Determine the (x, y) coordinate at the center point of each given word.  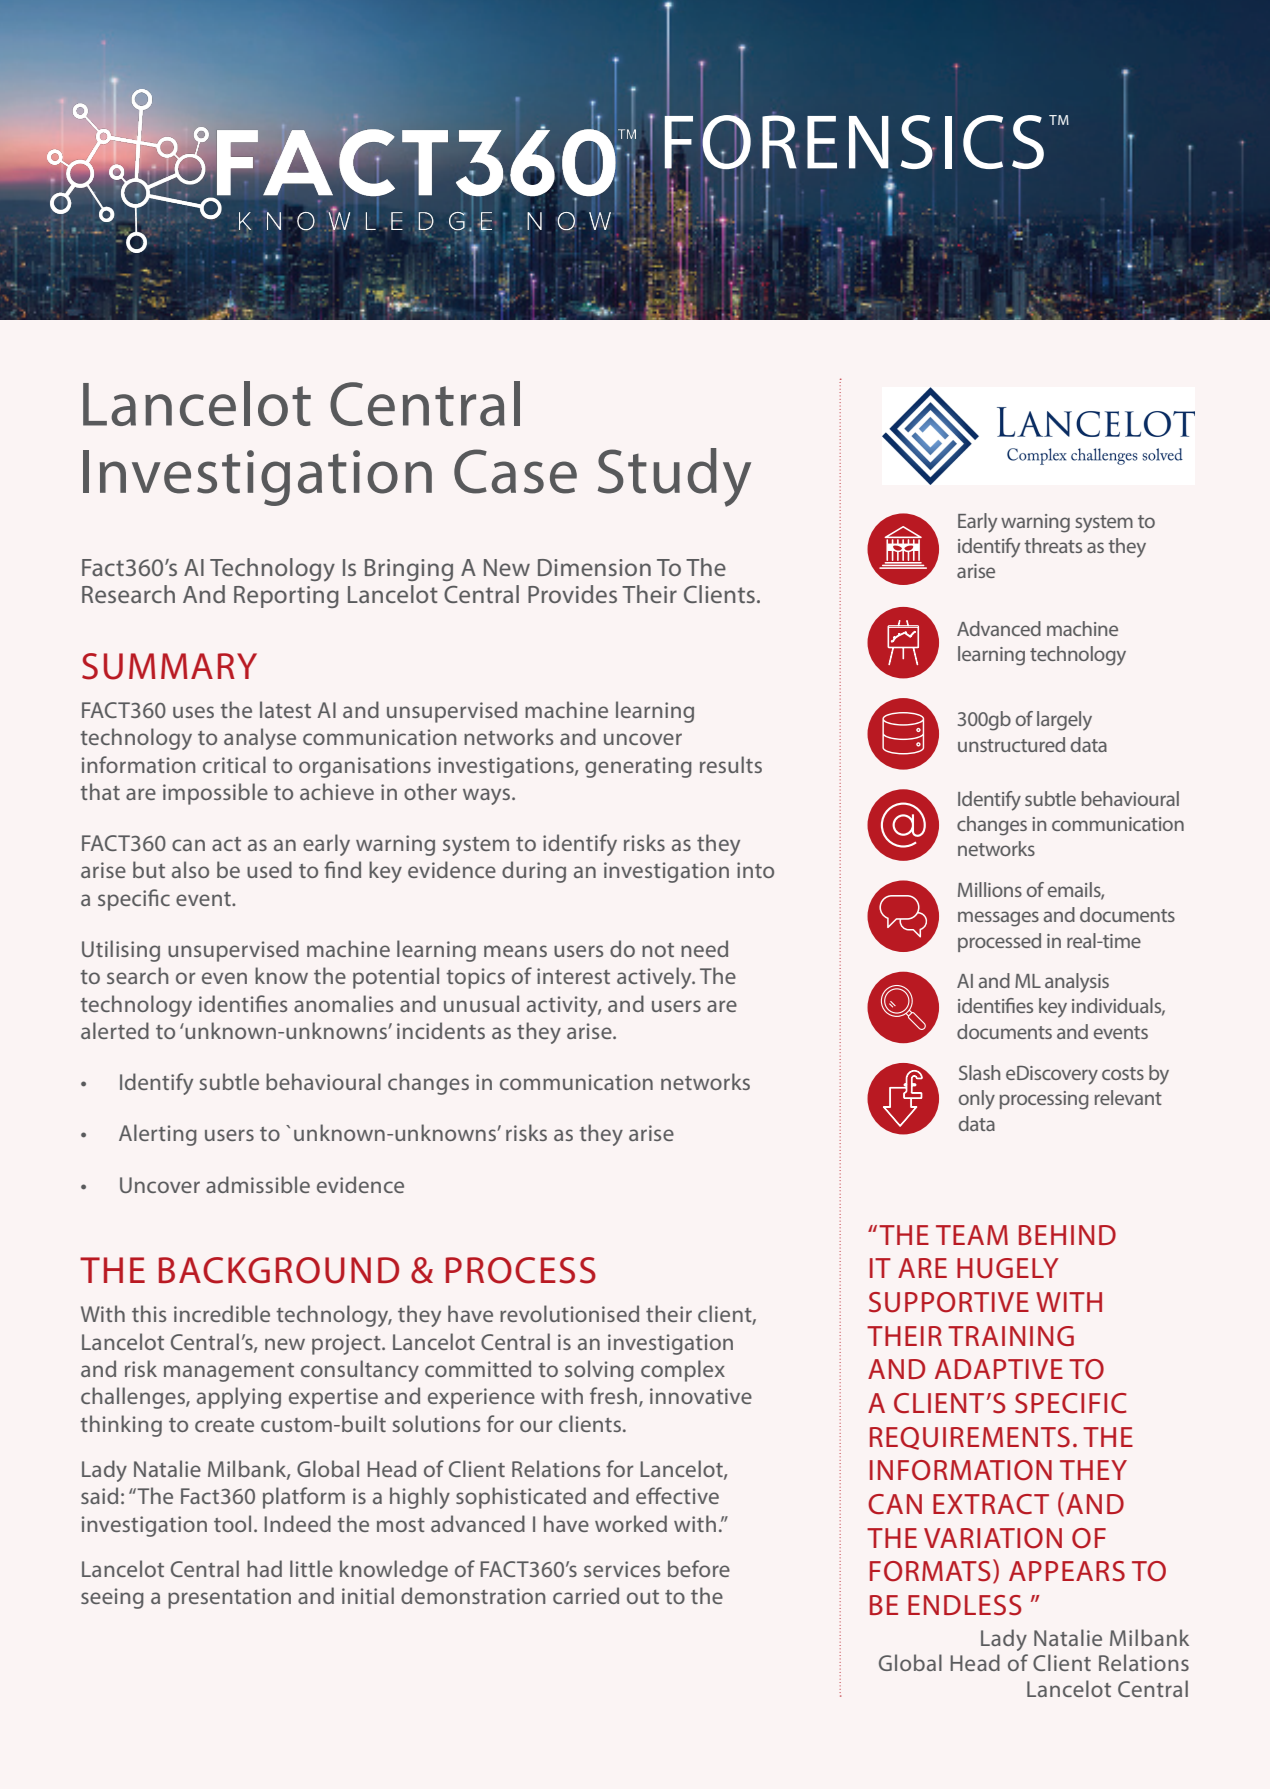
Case (515, 471)
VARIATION (993, 1538)
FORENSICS (854, 142)
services (622, 1569)
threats (1053, 545)
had (264, 1568)
